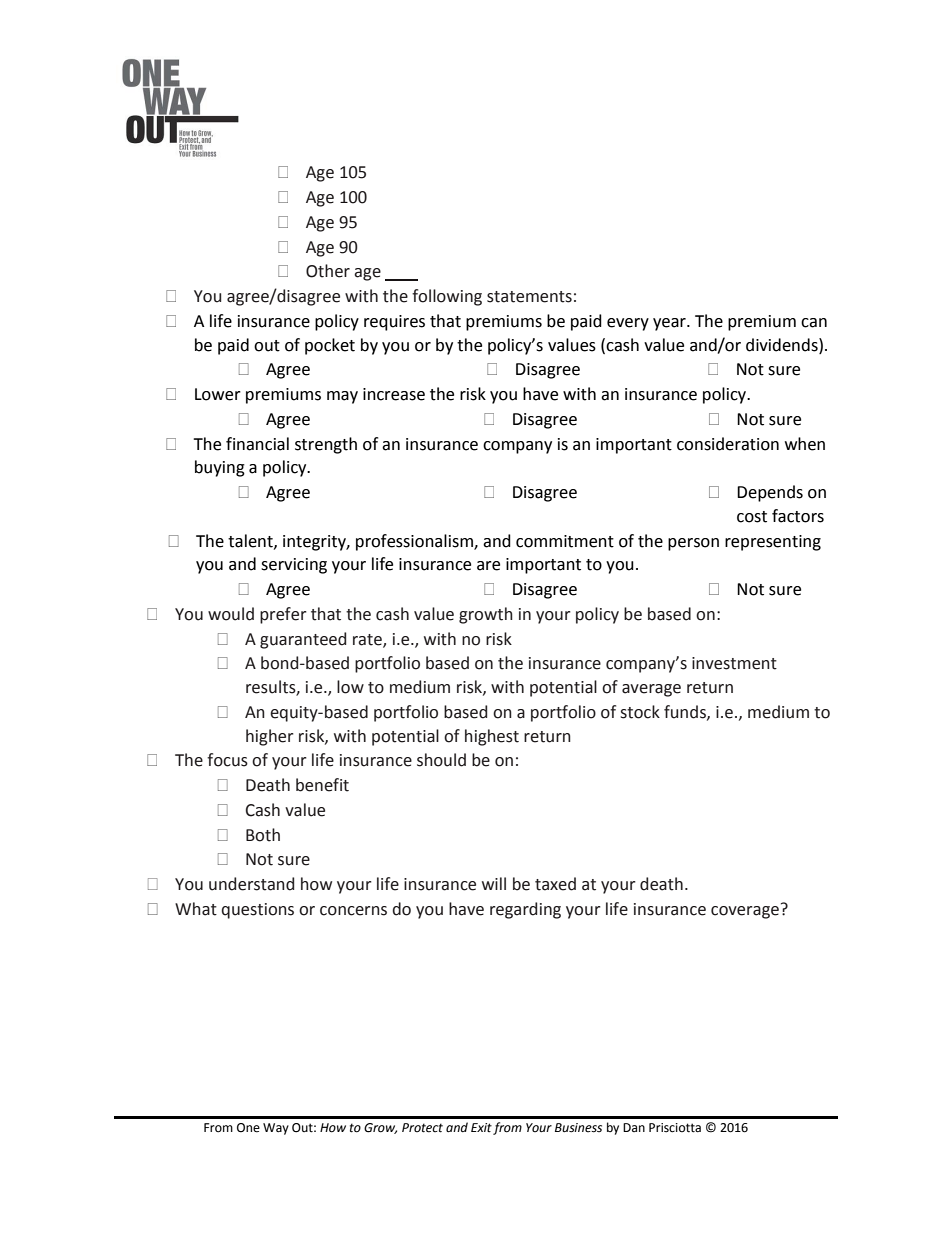  Describe the element at coordinates (529, 297) in the screenshot. I see `statements` at that location.
